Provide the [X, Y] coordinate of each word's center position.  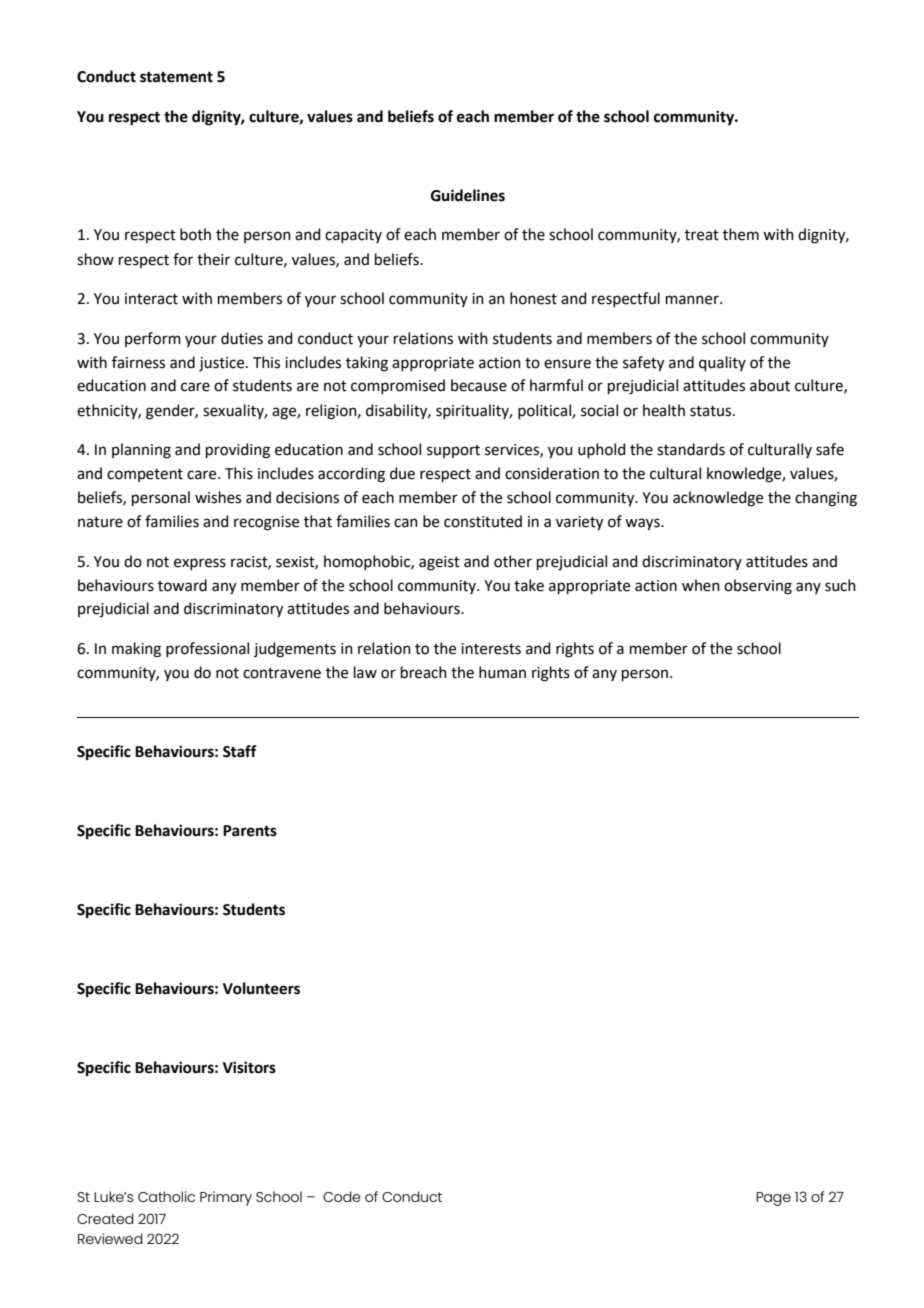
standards [691, 449]
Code [342, 1196]
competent [145, 475]
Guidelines [468, 195]
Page [773, 1199]
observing [758, 587]
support [453, 451]
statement [176, 77]
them [741, 234]
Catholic [166, 1196]
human [502, 672]
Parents [250, 831]
